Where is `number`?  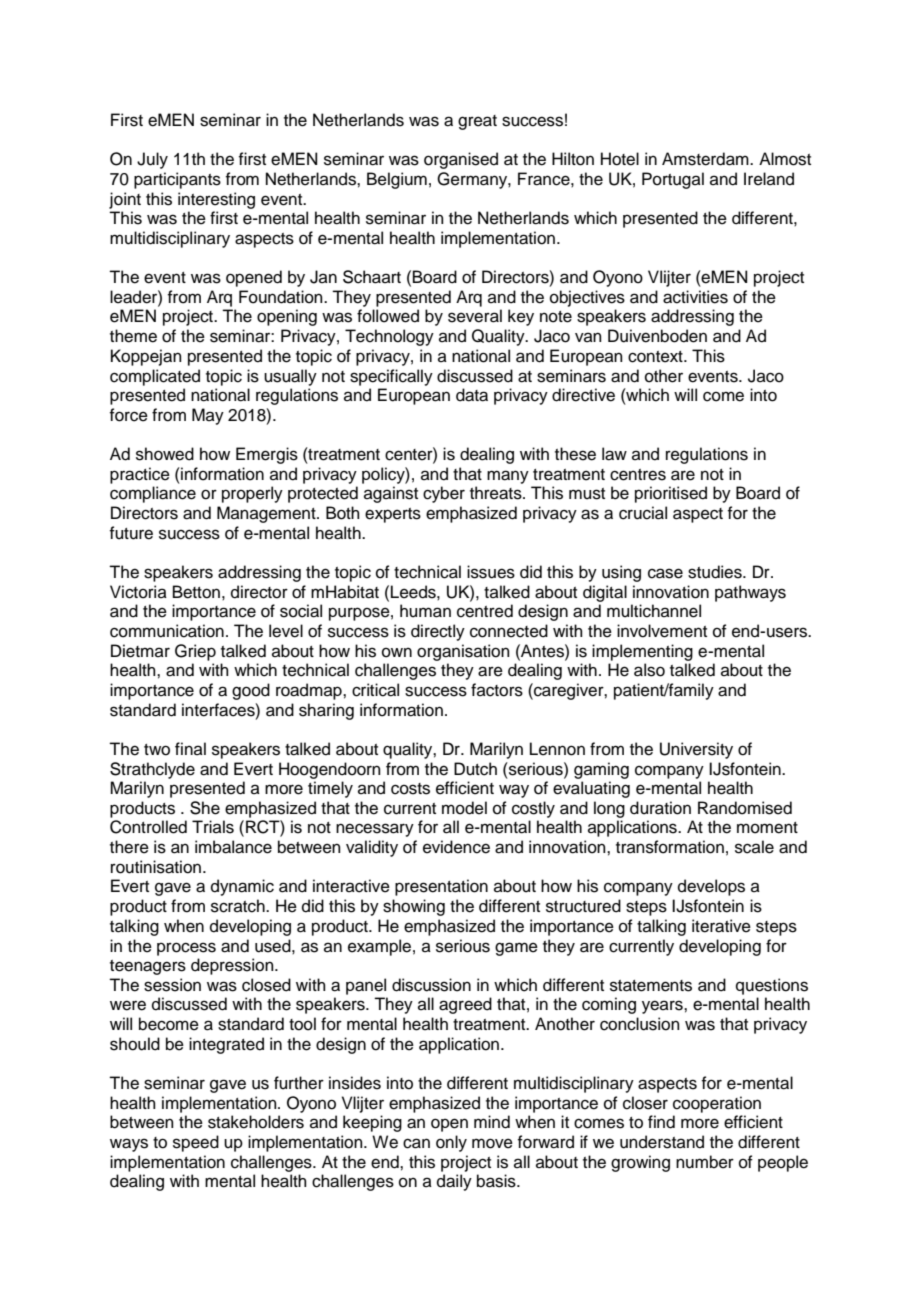
number is located at coordinates (705, 1162).
